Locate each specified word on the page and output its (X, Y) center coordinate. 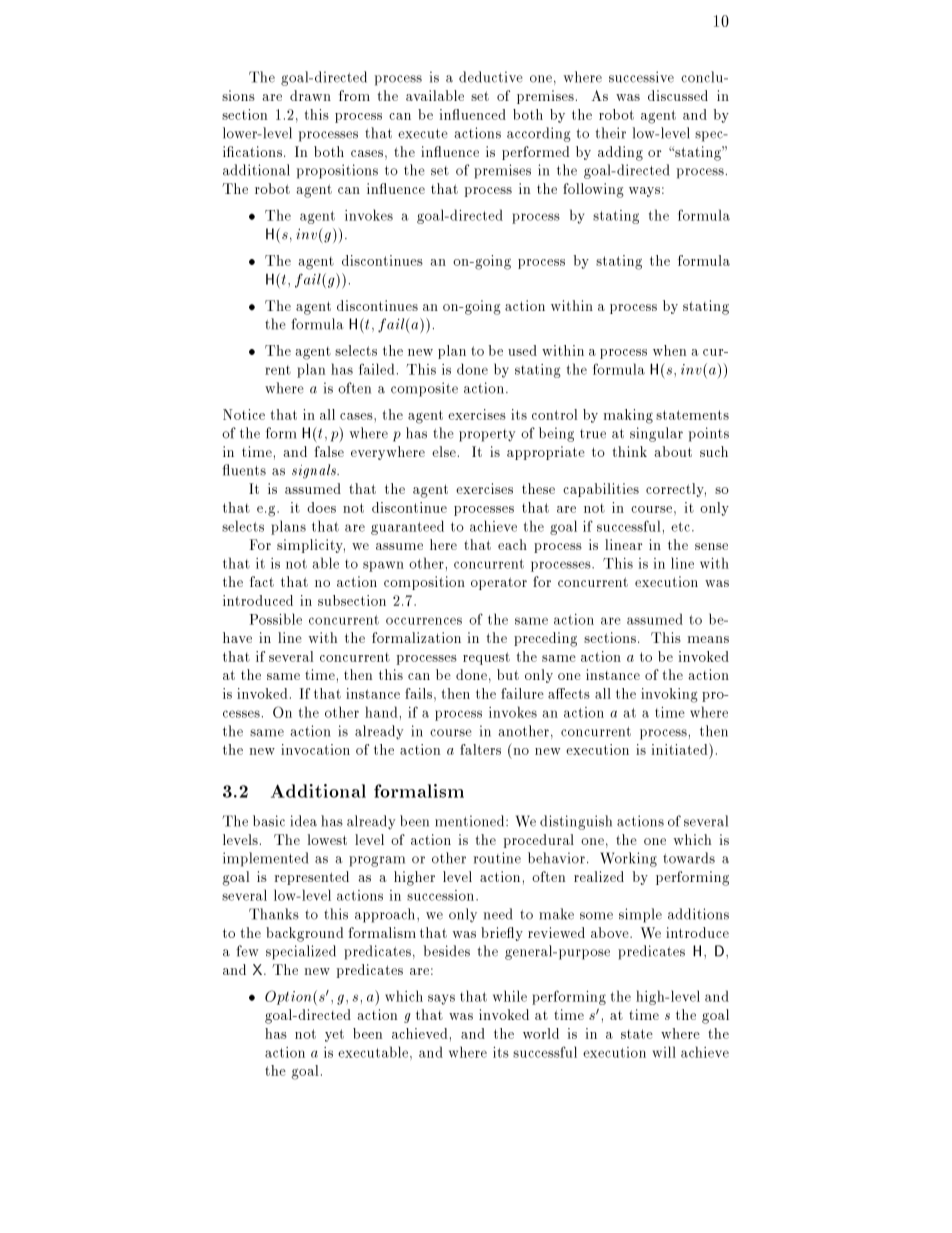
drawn (310, 95)
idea (303, 821)
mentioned (471, 821)
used (522, 350)
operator (499, 583)
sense (711, 546)
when (669, 350)
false (329, 451)
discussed (678, 95)
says (441, 999)
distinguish (576, 822)
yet (334, 1035)
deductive (491, 77)
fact (262, 581)
